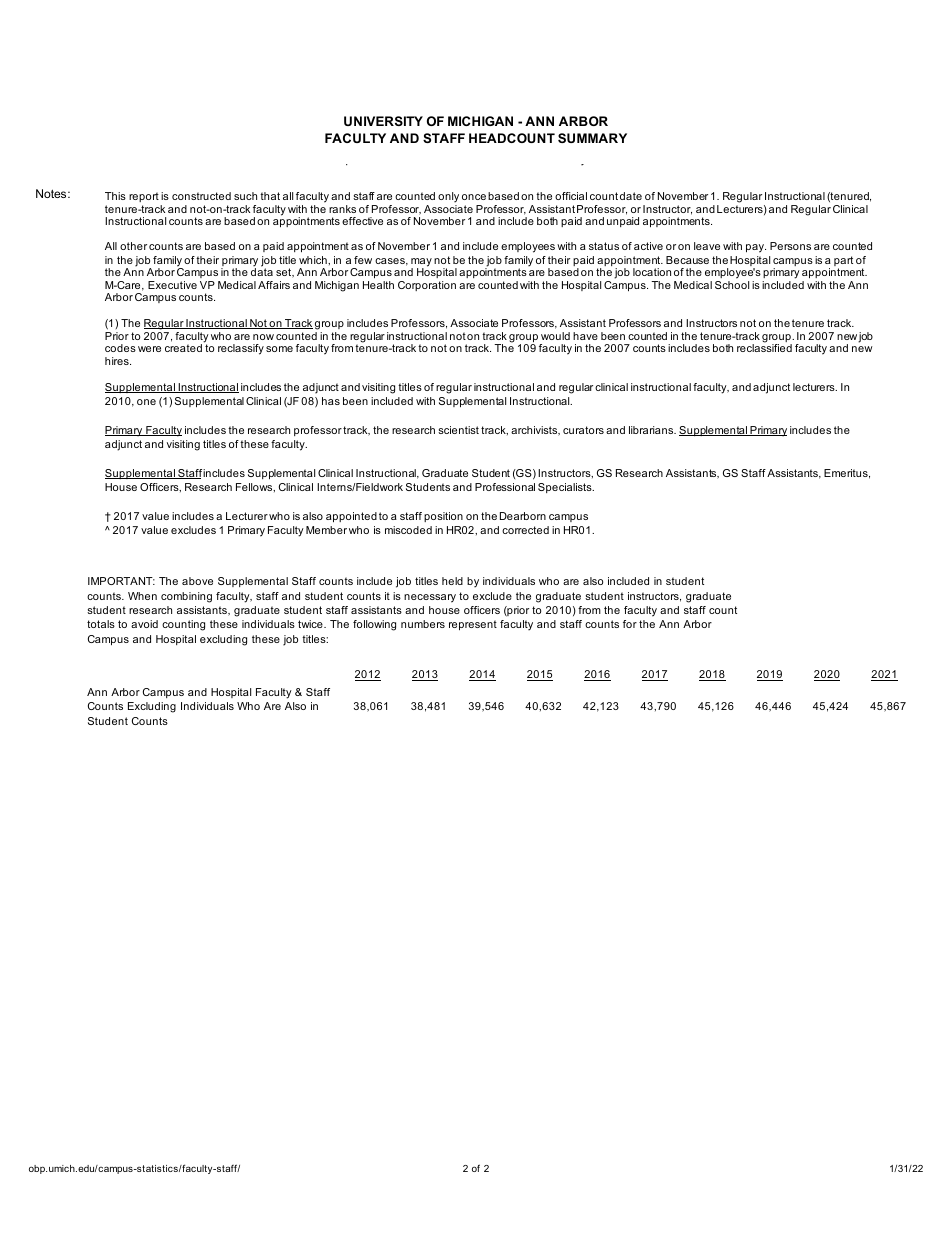 This screenshot has height=1233, width=952. What do you see at coordinates (473, 625) in the screenshot?
I see `represent` at bounding box center [473, 625].
